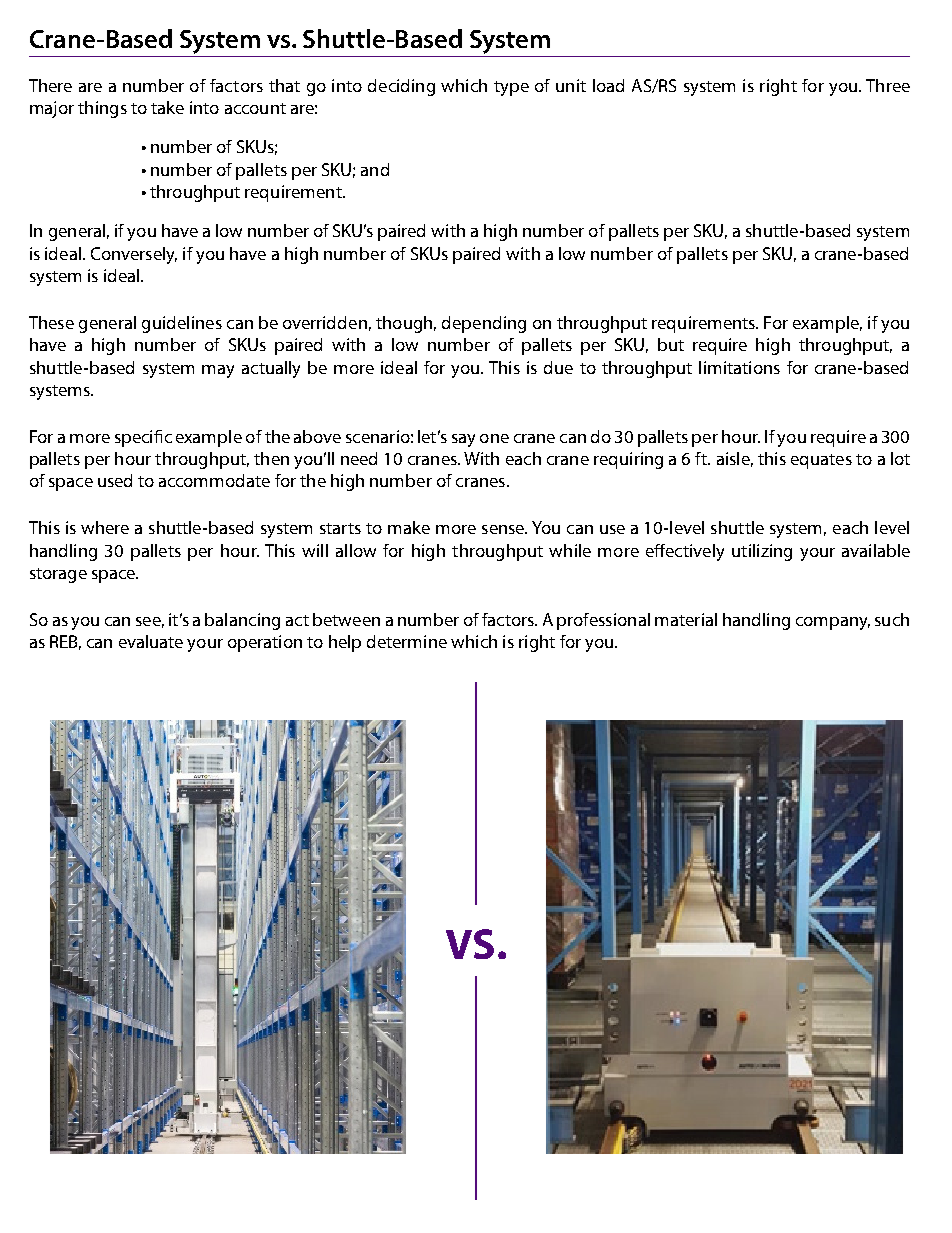  I want to click on determine, so click(407, 641).
